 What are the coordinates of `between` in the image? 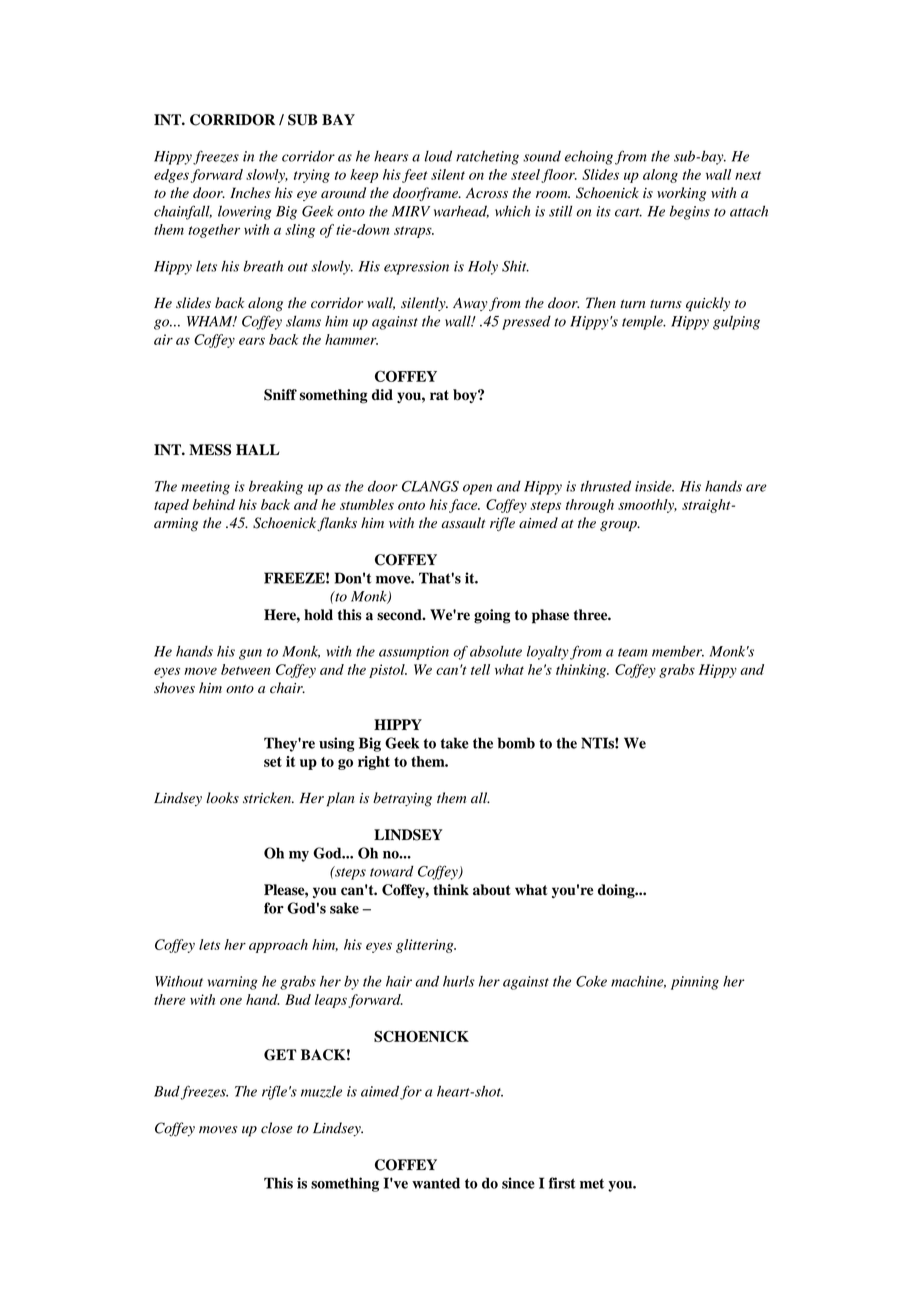 It's located at (246, 669).
